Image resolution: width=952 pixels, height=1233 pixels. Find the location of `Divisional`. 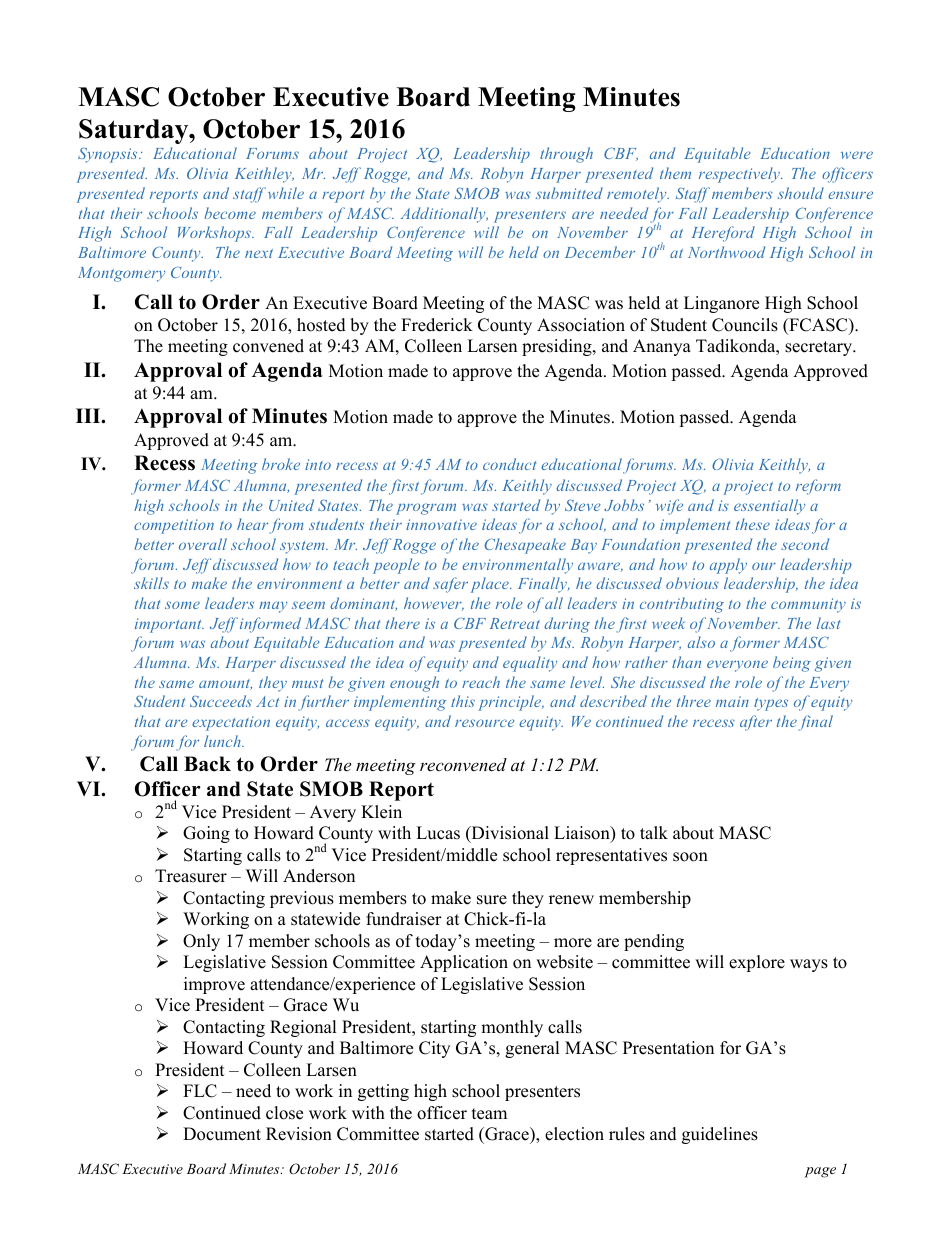

Divisional is located at coordinates (509, 834).
